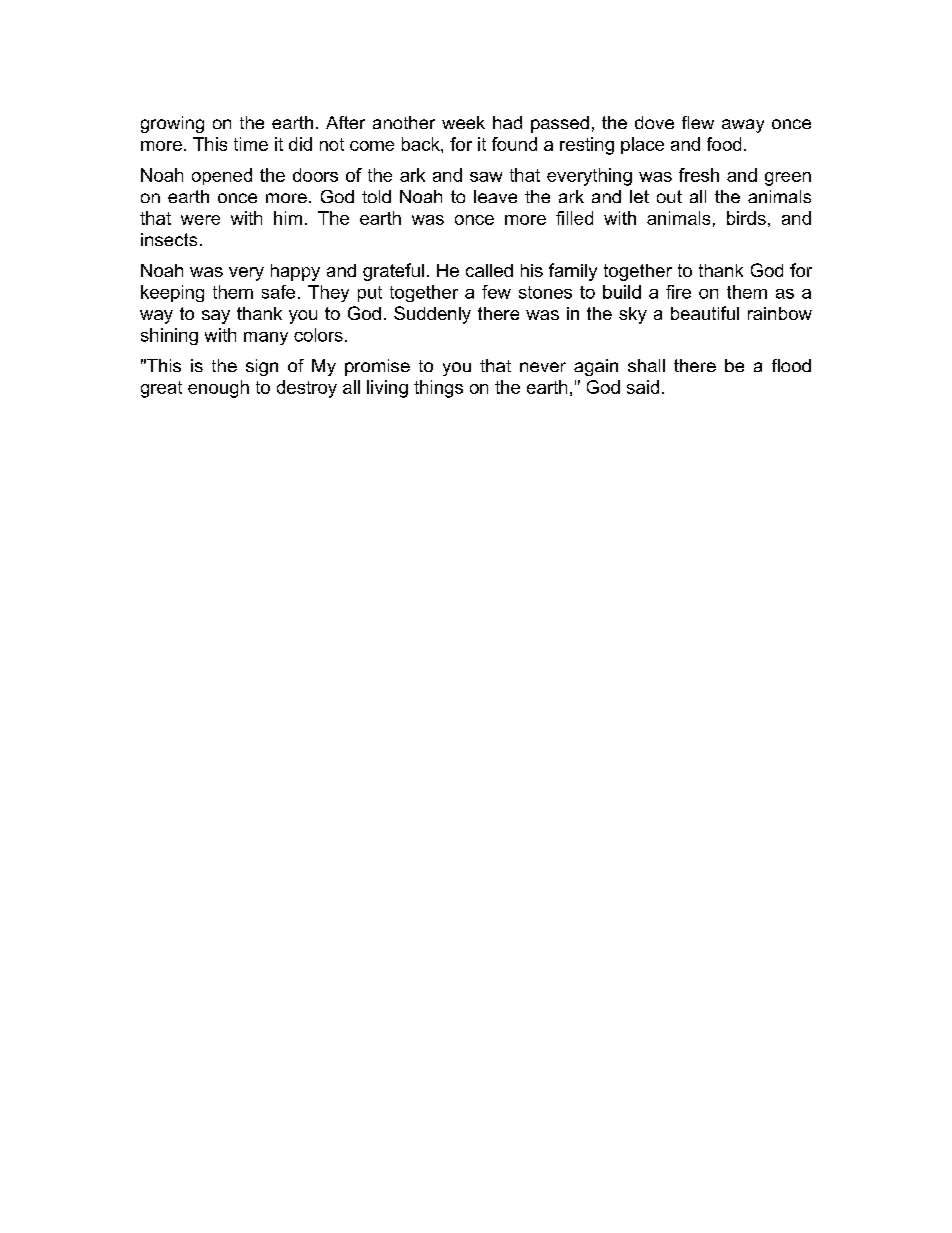  Describe the element at coordinates (743, 126) in the screenshot. I see `away` at that location.
